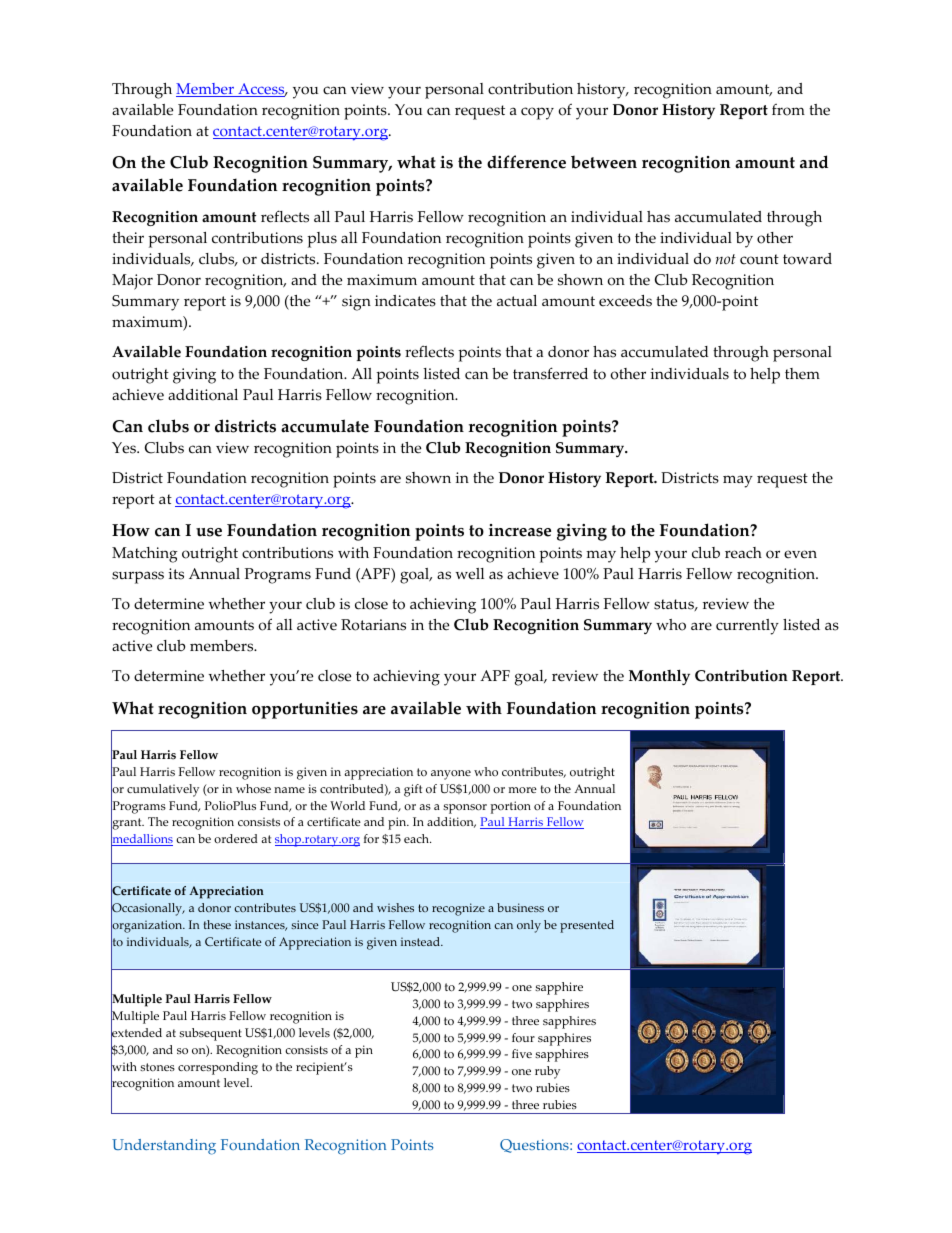  What do you see at coordinates (747, 627) in the document?
I see `currently` at bounding box center [747, 627].
